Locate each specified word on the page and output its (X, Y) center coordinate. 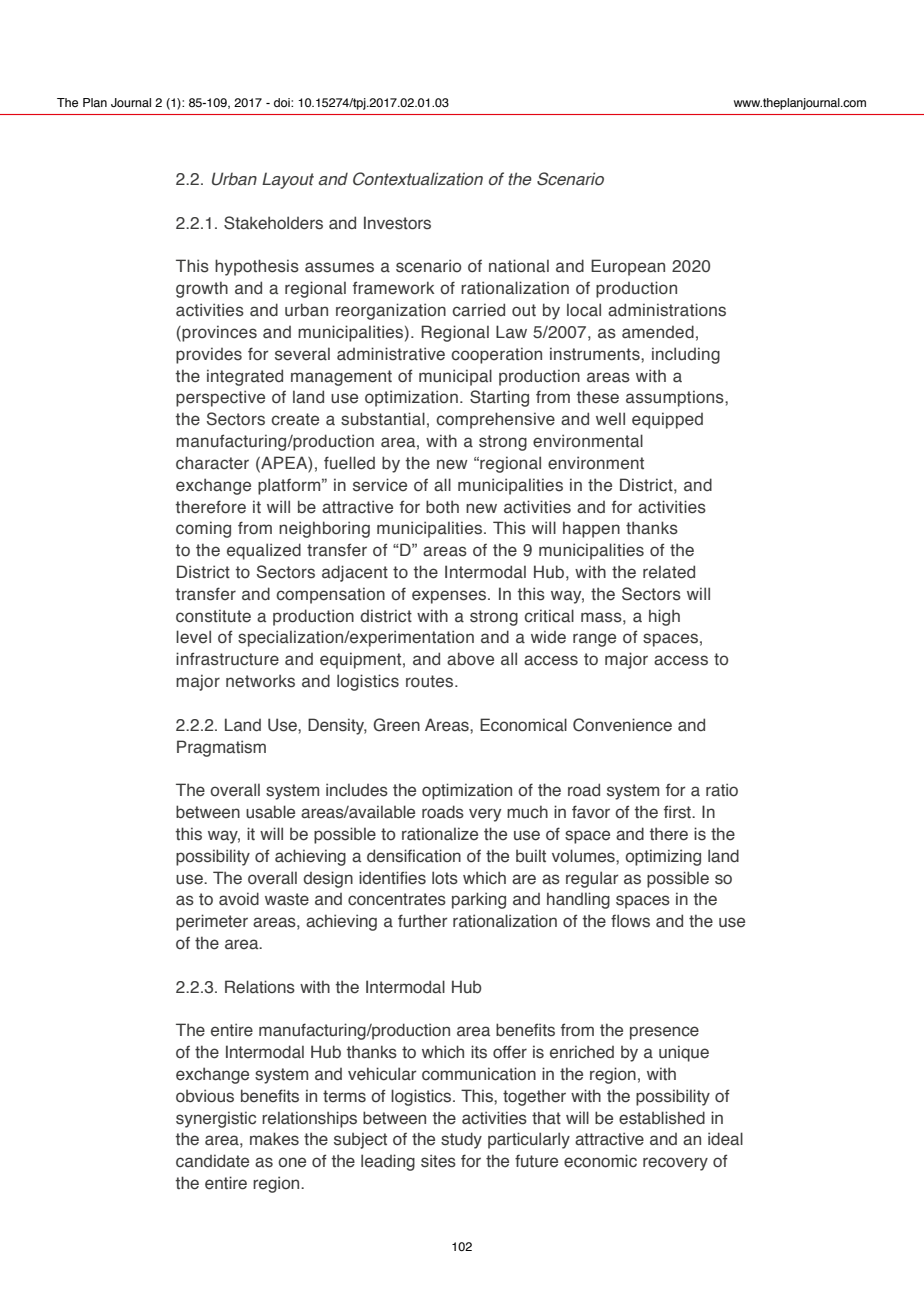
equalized (264, 551)
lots (445, 878)
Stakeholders (273, 223)
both (442, 507)
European (628, 267)
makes (274, 1139)
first (678, 812)
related (669, 572)
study (461, 1140)
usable (270, 812)
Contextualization (418, 179)
